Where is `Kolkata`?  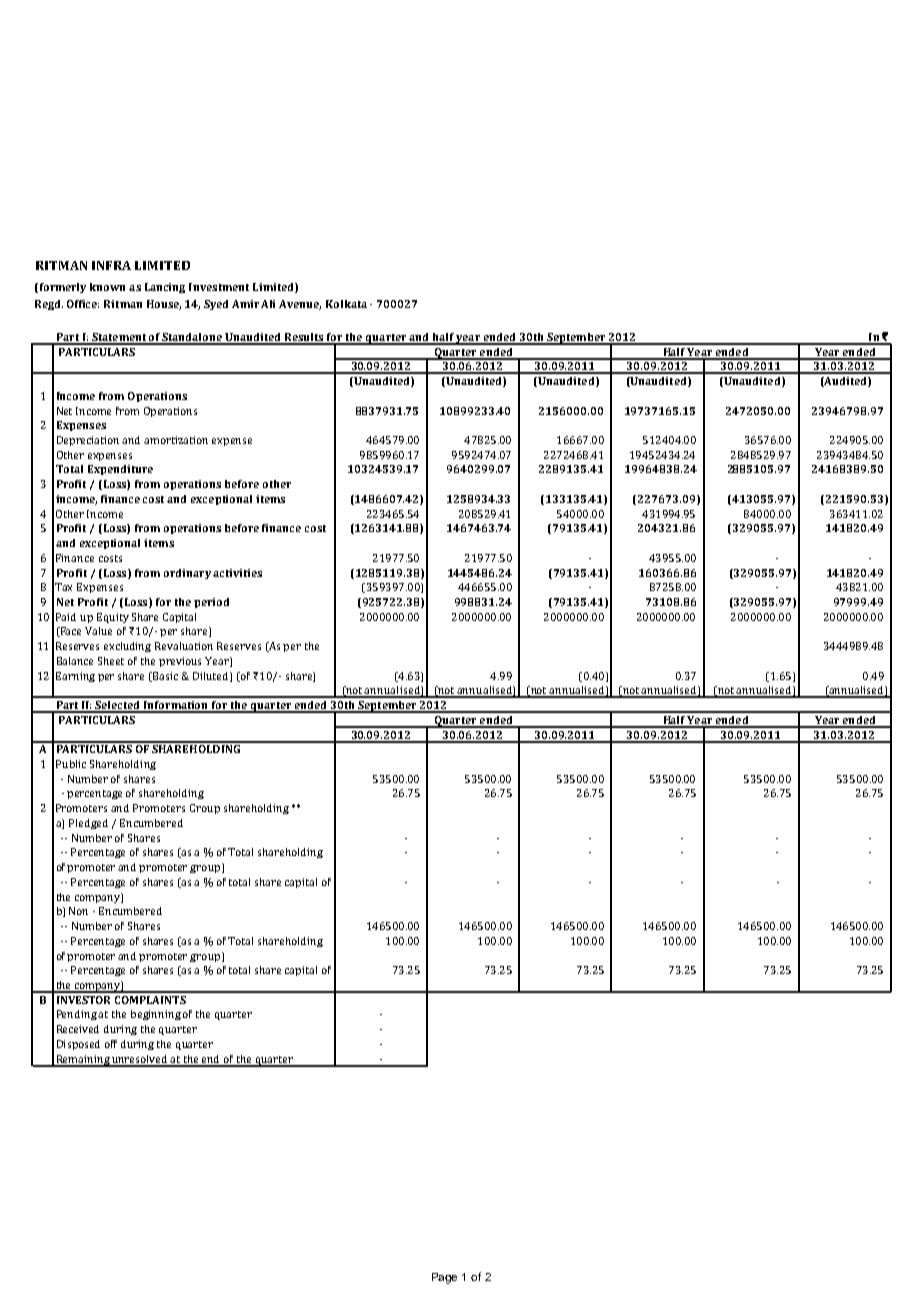
Kolkata is located at coordinates (346, 304).
